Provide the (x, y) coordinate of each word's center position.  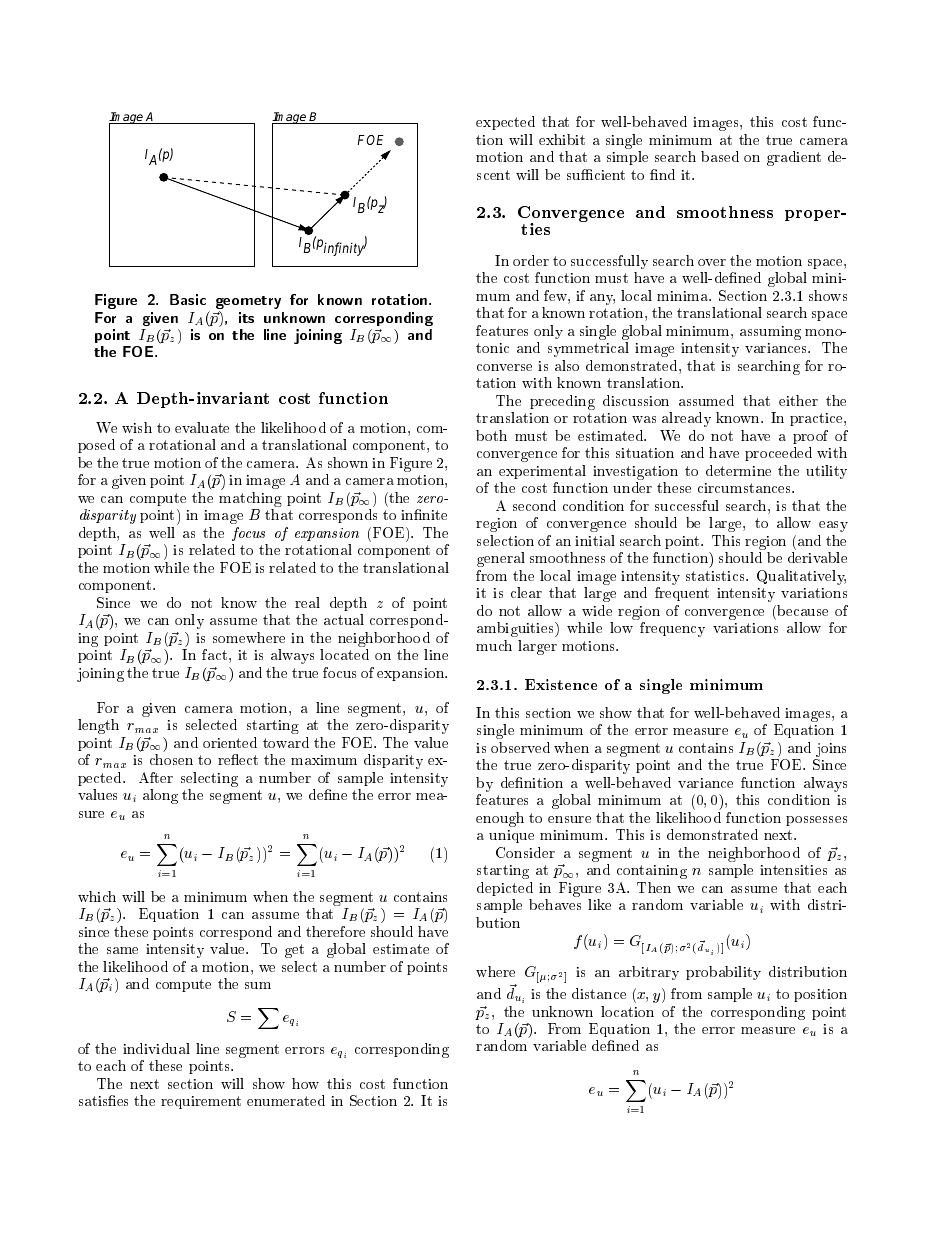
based (720, 156)
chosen (171, 759)
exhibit (562, 139)
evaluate (202, 427)
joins (831, 750)
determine (738, 470)
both (491, 435)
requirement (201, 1102)
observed (520, 747)
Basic (188, 299)
